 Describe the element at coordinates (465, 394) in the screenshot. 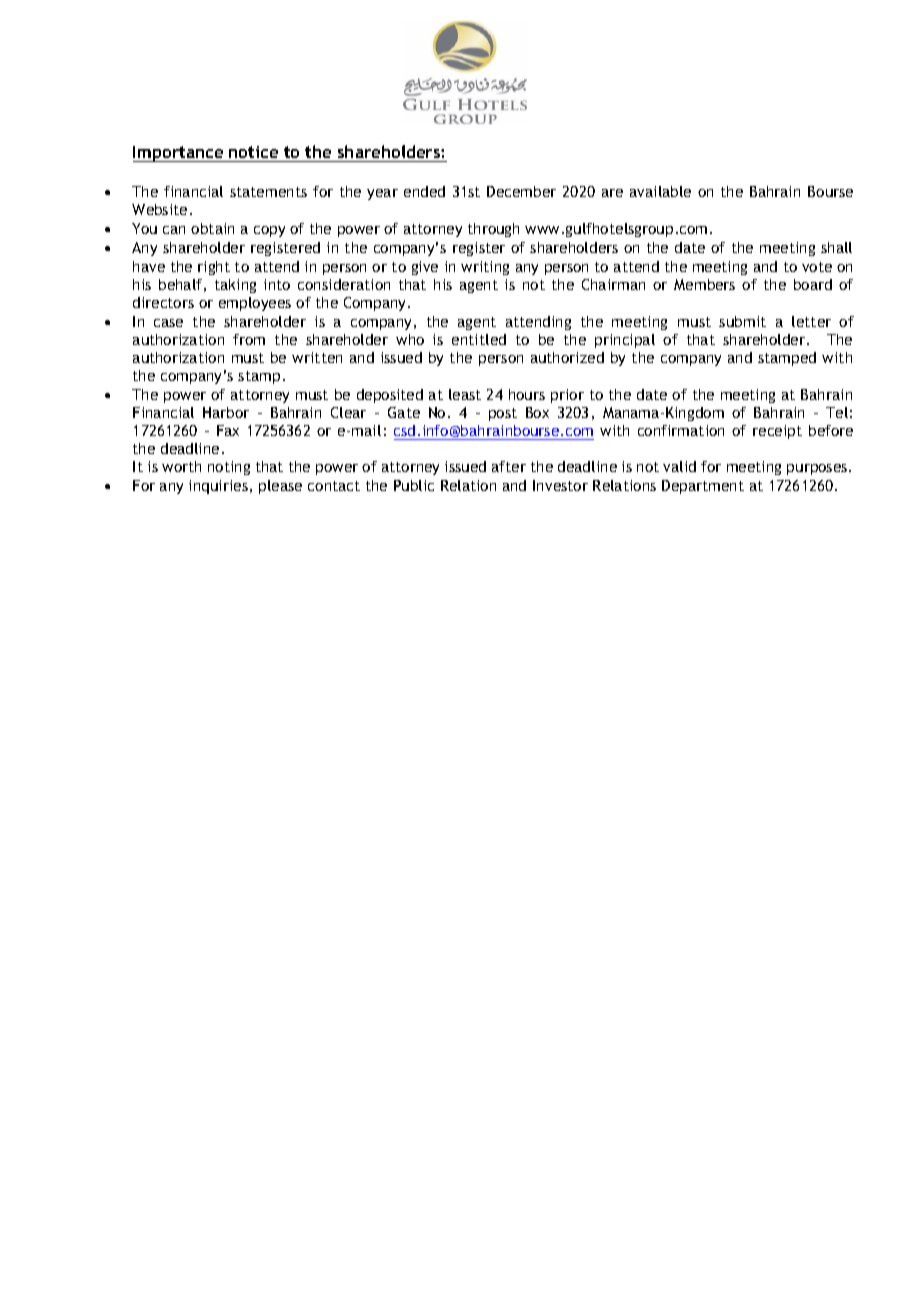

I see `least` at that location.
